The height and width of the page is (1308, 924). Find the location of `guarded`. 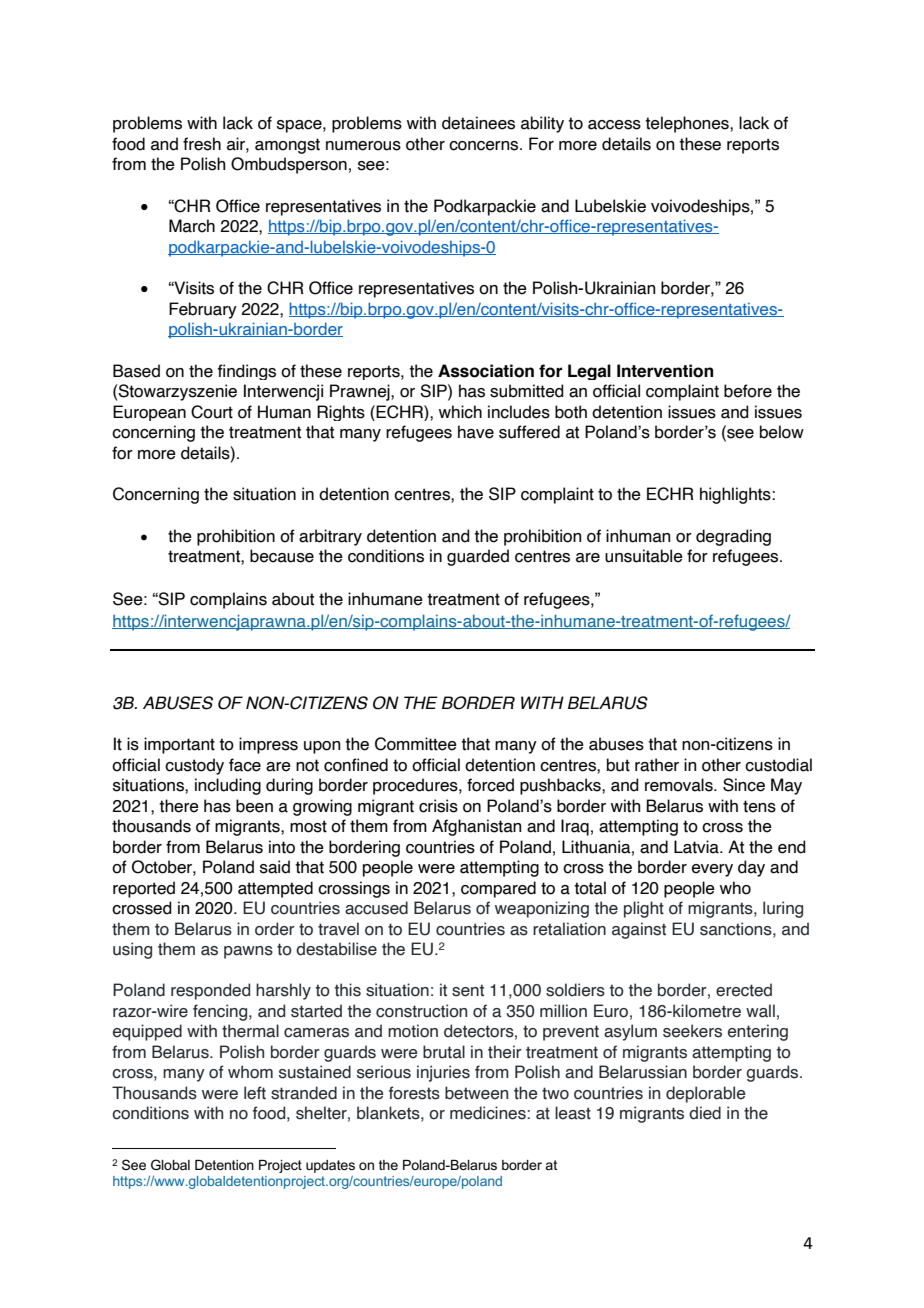

guarded is located at coordinates (478, 557).
